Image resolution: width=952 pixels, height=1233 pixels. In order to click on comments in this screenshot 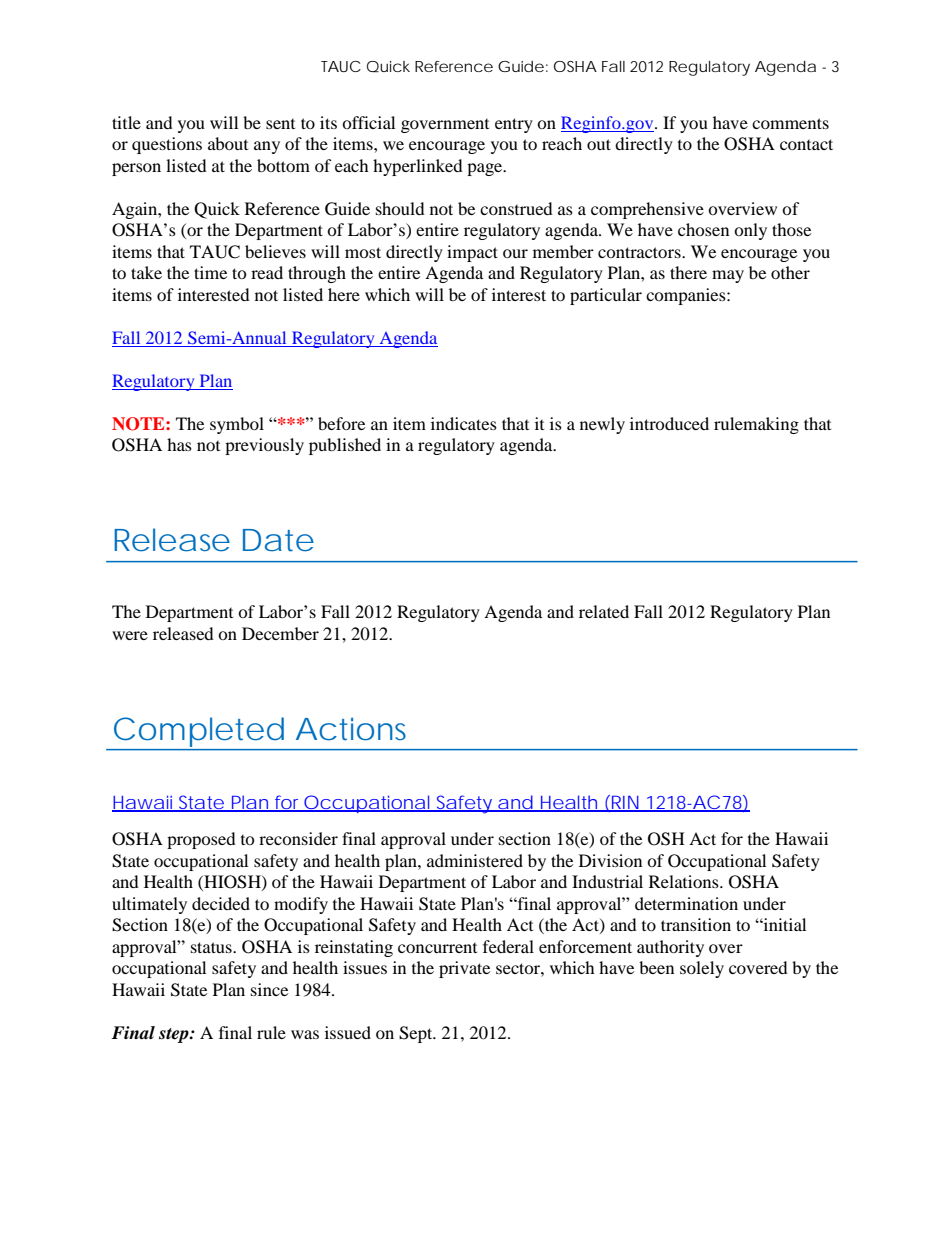, I will do `click(790, 123)`.
